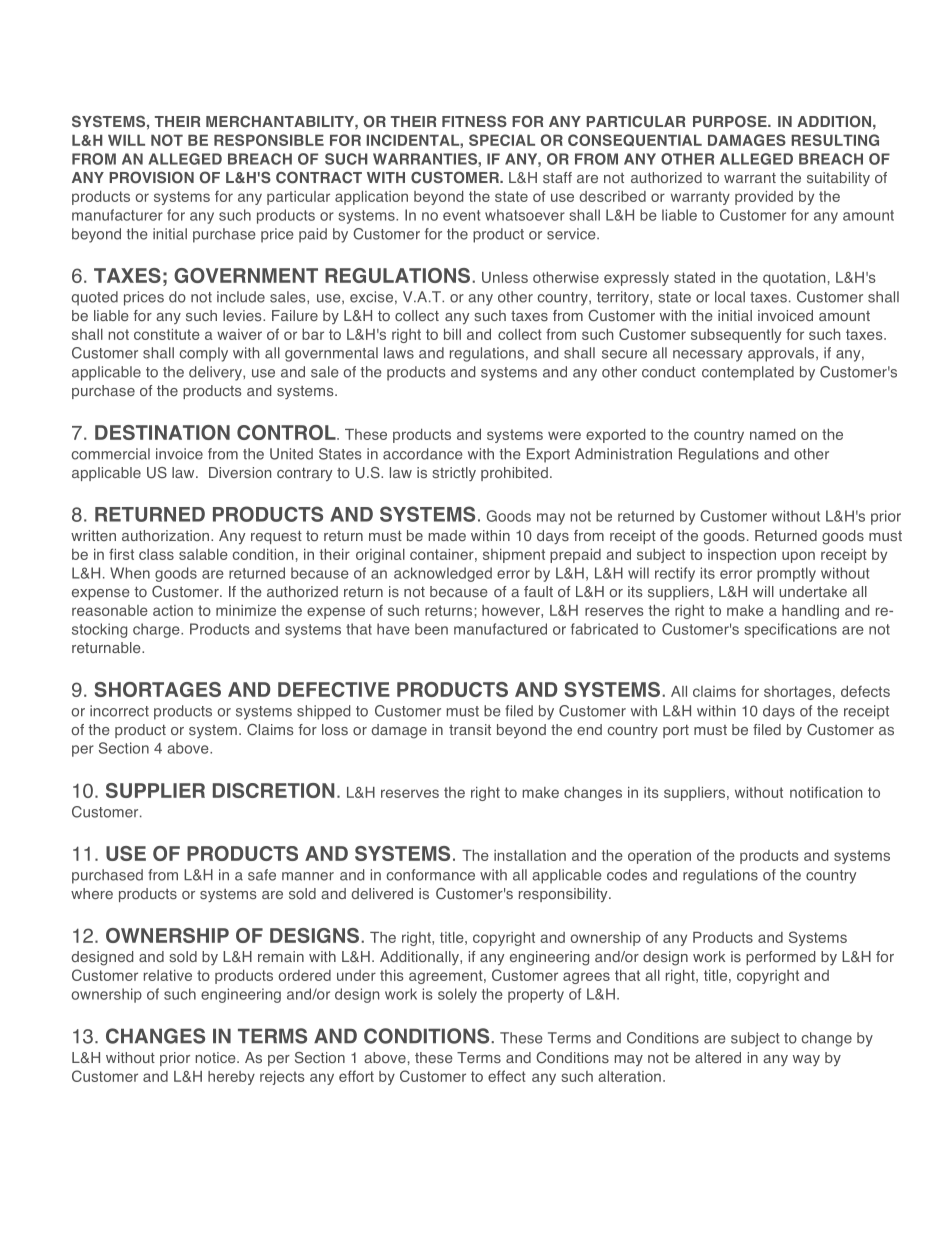 The image size is (952, 1233). What do you see at coordinates (530, 855) in the screenshot?
I see `installation` at bounding box center [530, 855].
